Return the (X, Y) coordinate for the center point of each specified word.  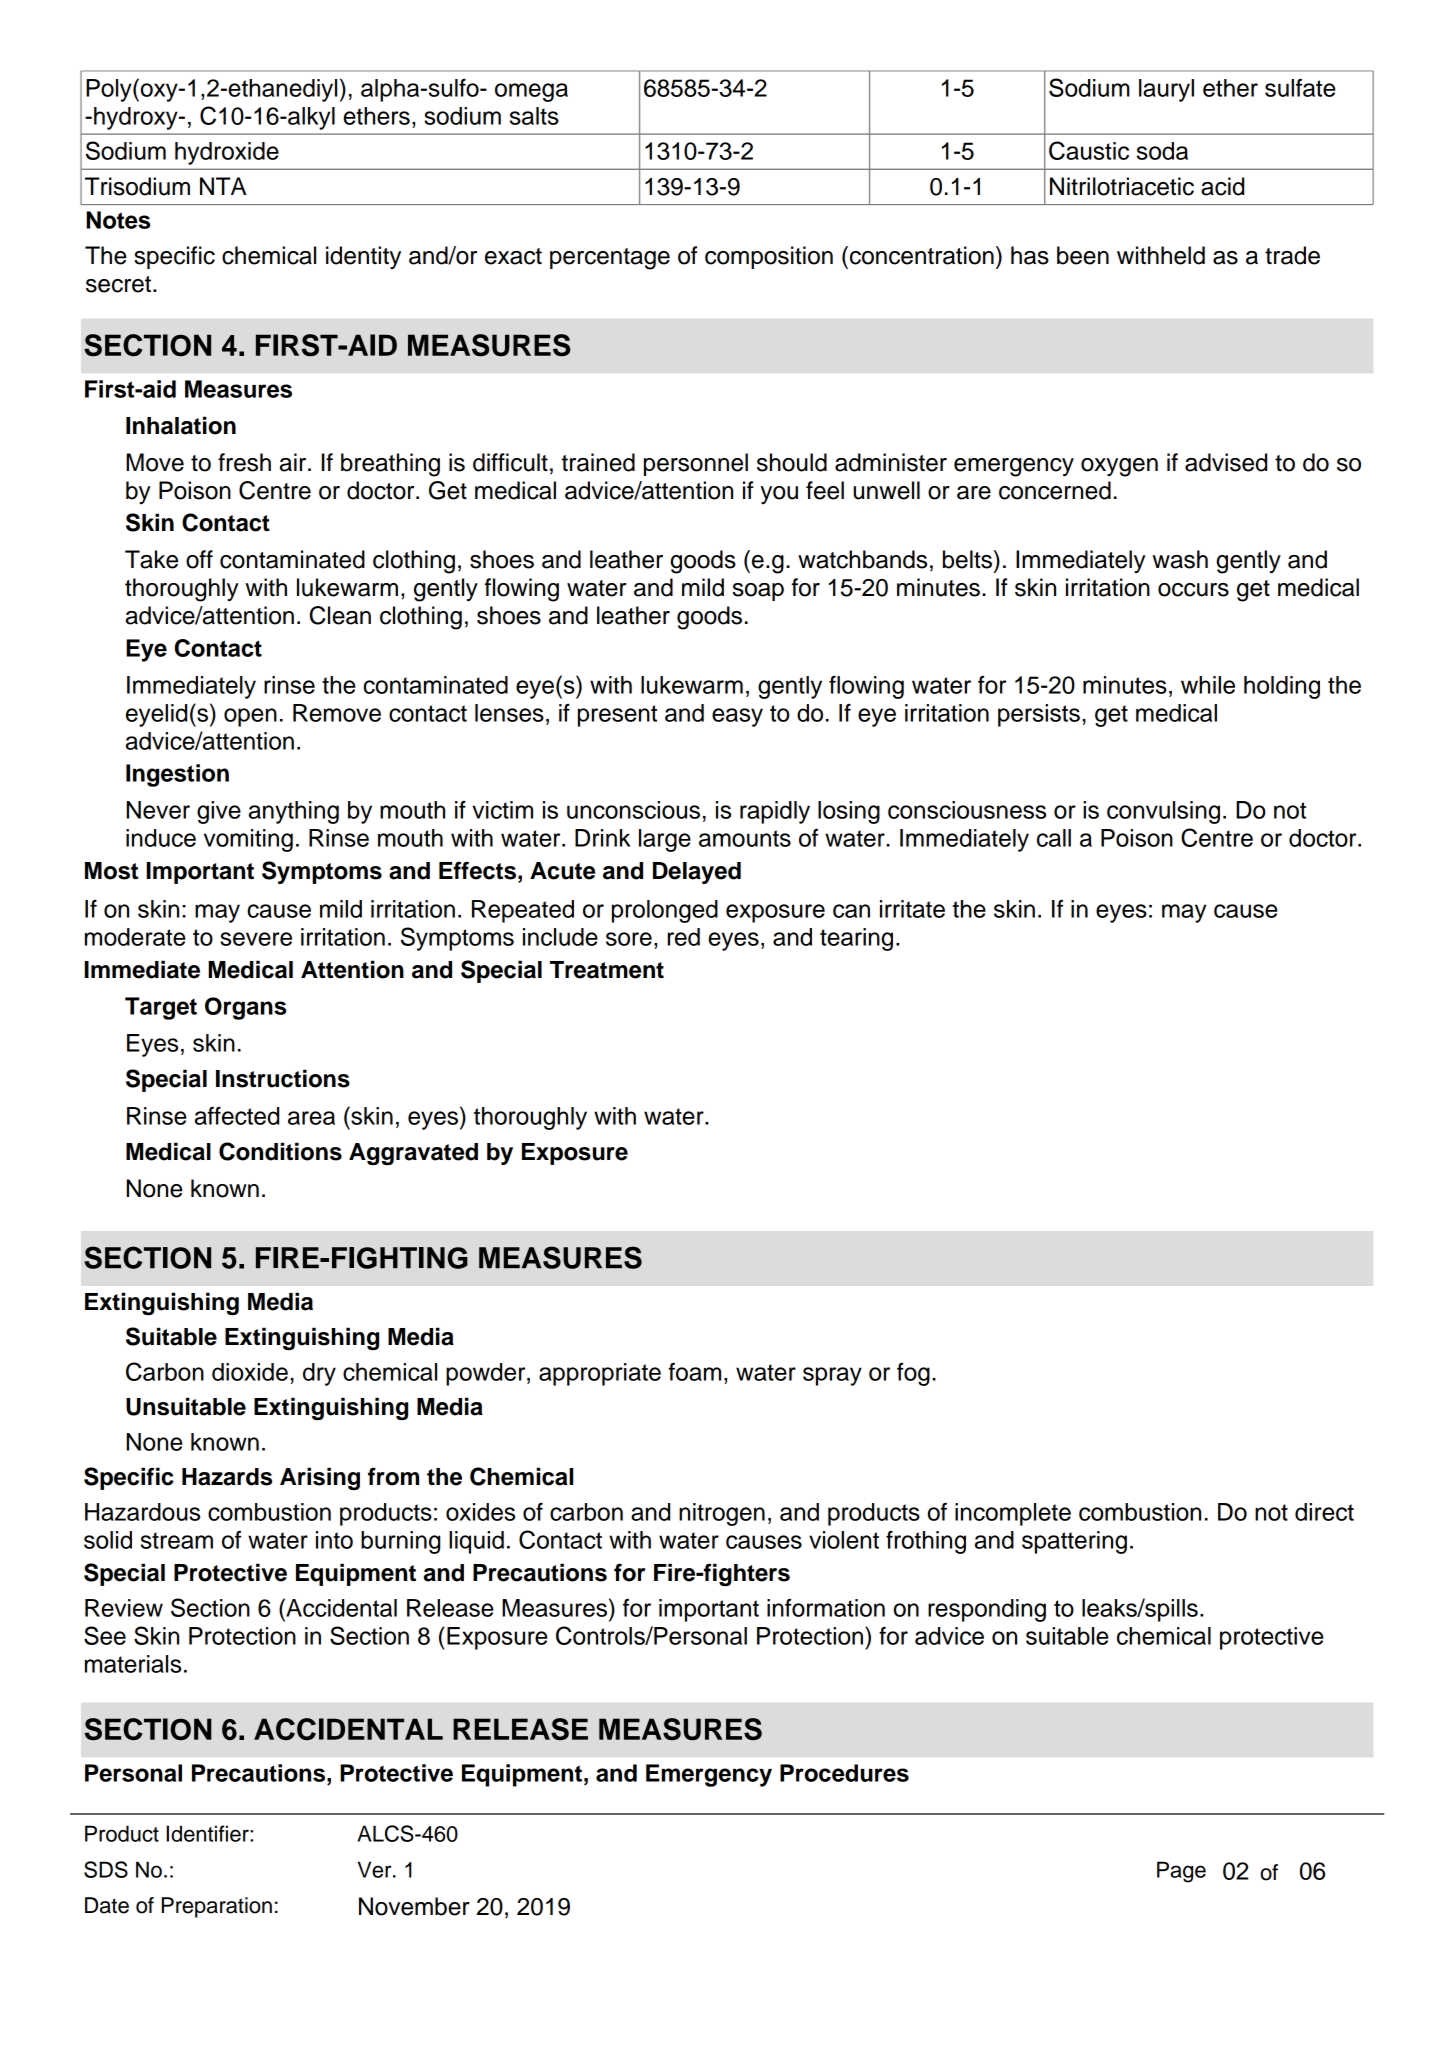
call (1054, 838)
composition (769, 257)
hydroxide (227, 153)
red (684, 937)
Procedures (844, 1773)
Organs (245, 1008)
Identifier (209, 1833)
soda (1162, 151)
